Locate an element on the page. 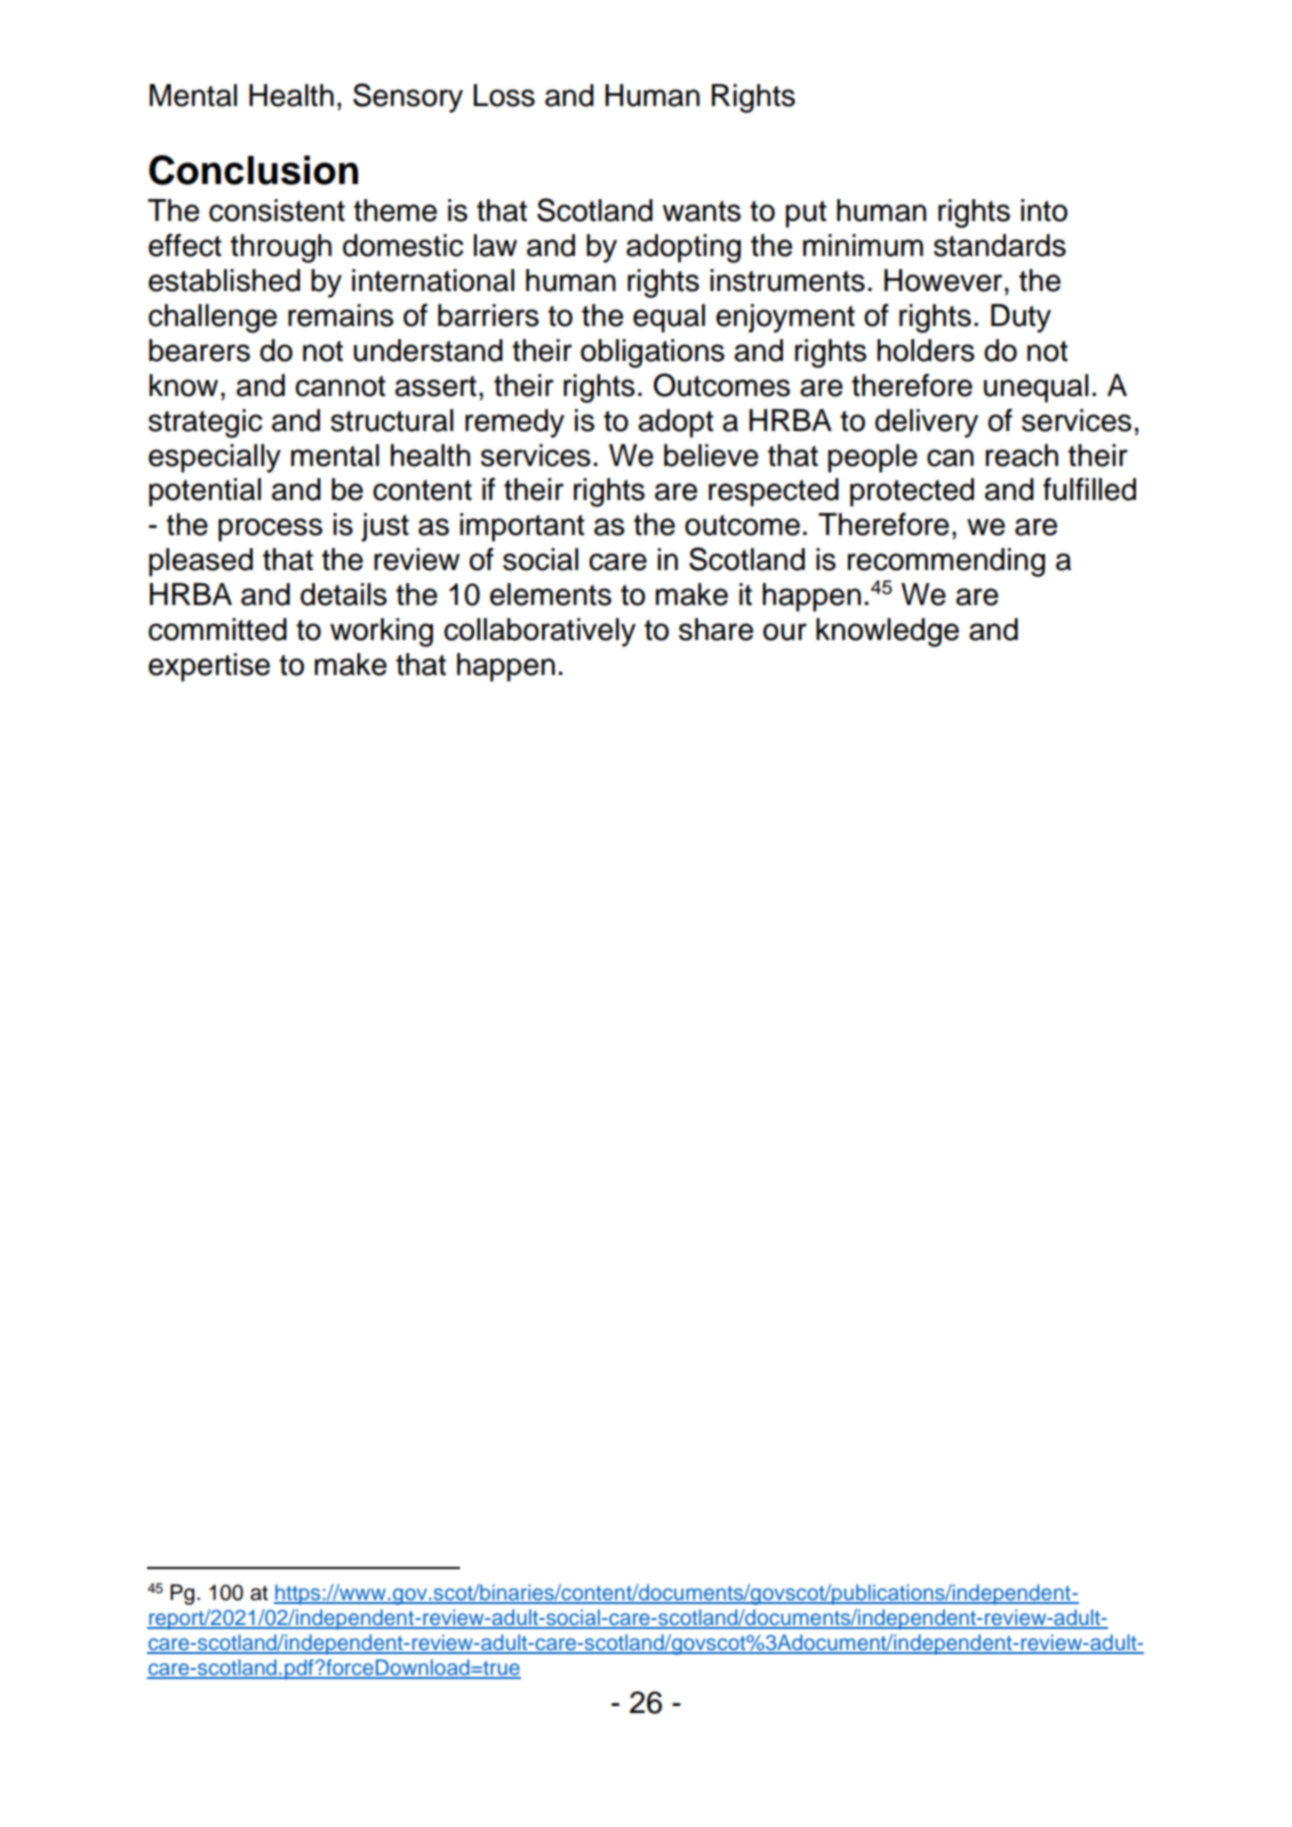 This image has height=1827, width=1292. share is located at coordinates (716, 629).
